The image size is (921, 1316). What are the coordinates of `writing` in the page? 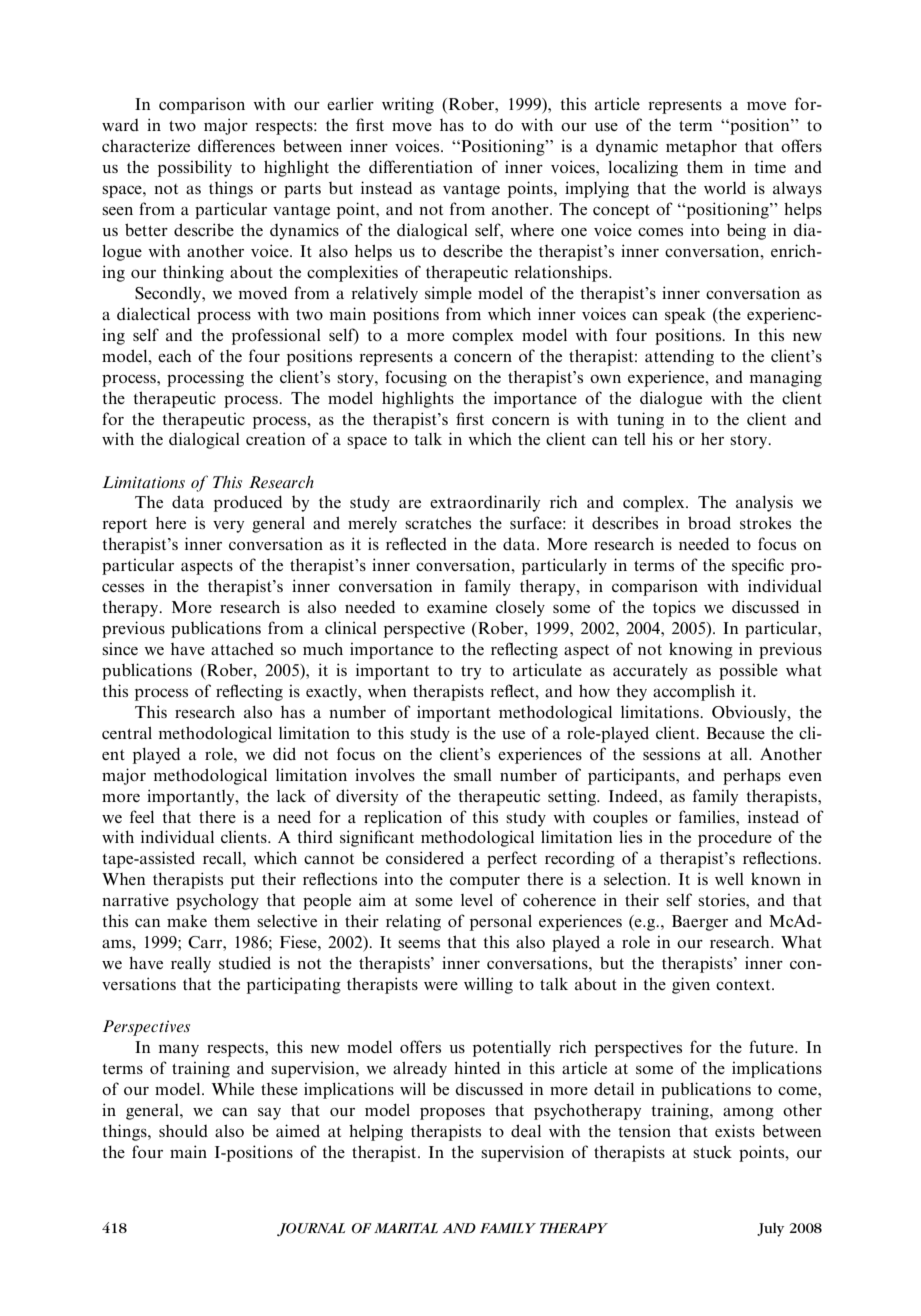 It's located at (408, 105).
